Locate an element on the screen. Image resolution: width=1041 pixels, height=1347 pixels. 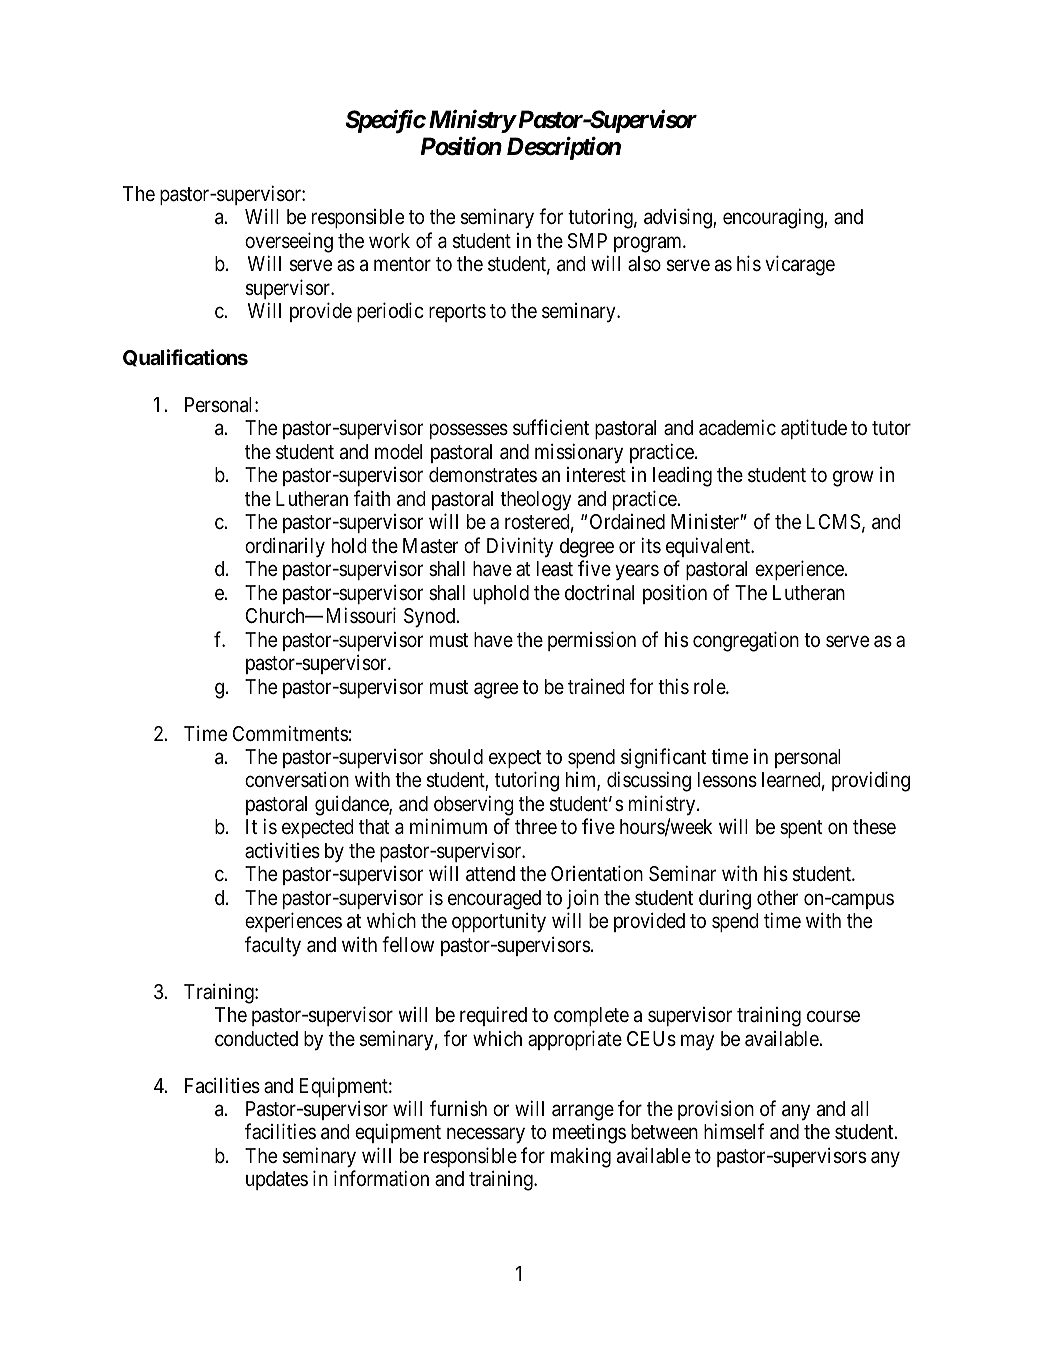
join is located at coordinates (583, 899).
